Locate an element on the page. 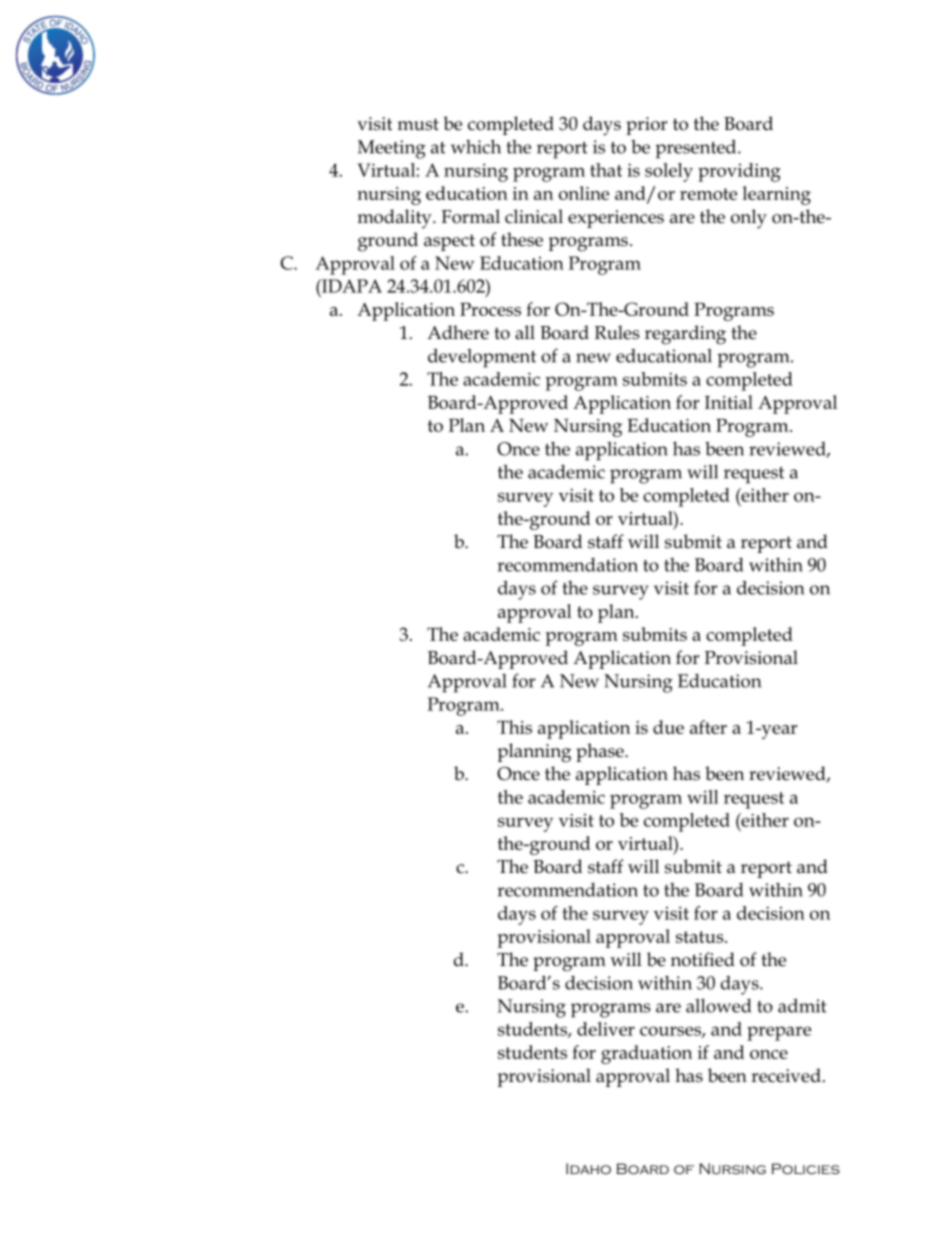 The height and width of the page is (1233, 952). Initial is located at coordinates (729, 402).
